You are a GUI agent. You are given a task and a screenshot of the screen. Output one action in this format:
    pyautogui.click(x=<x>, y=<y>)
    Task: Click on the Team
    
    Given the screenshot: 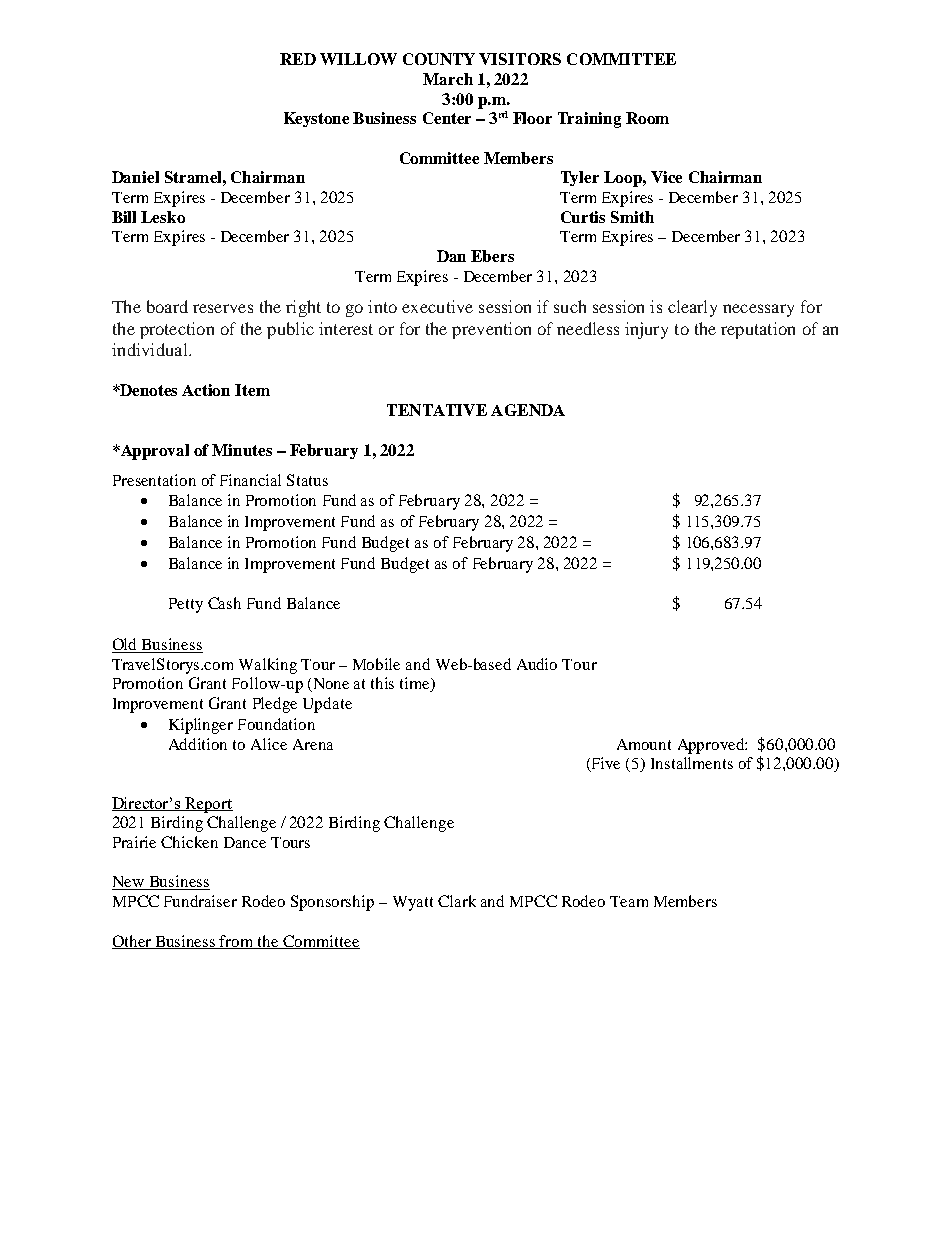 What is the action you would take?
    pyautogui.click(x=629, y=901)
